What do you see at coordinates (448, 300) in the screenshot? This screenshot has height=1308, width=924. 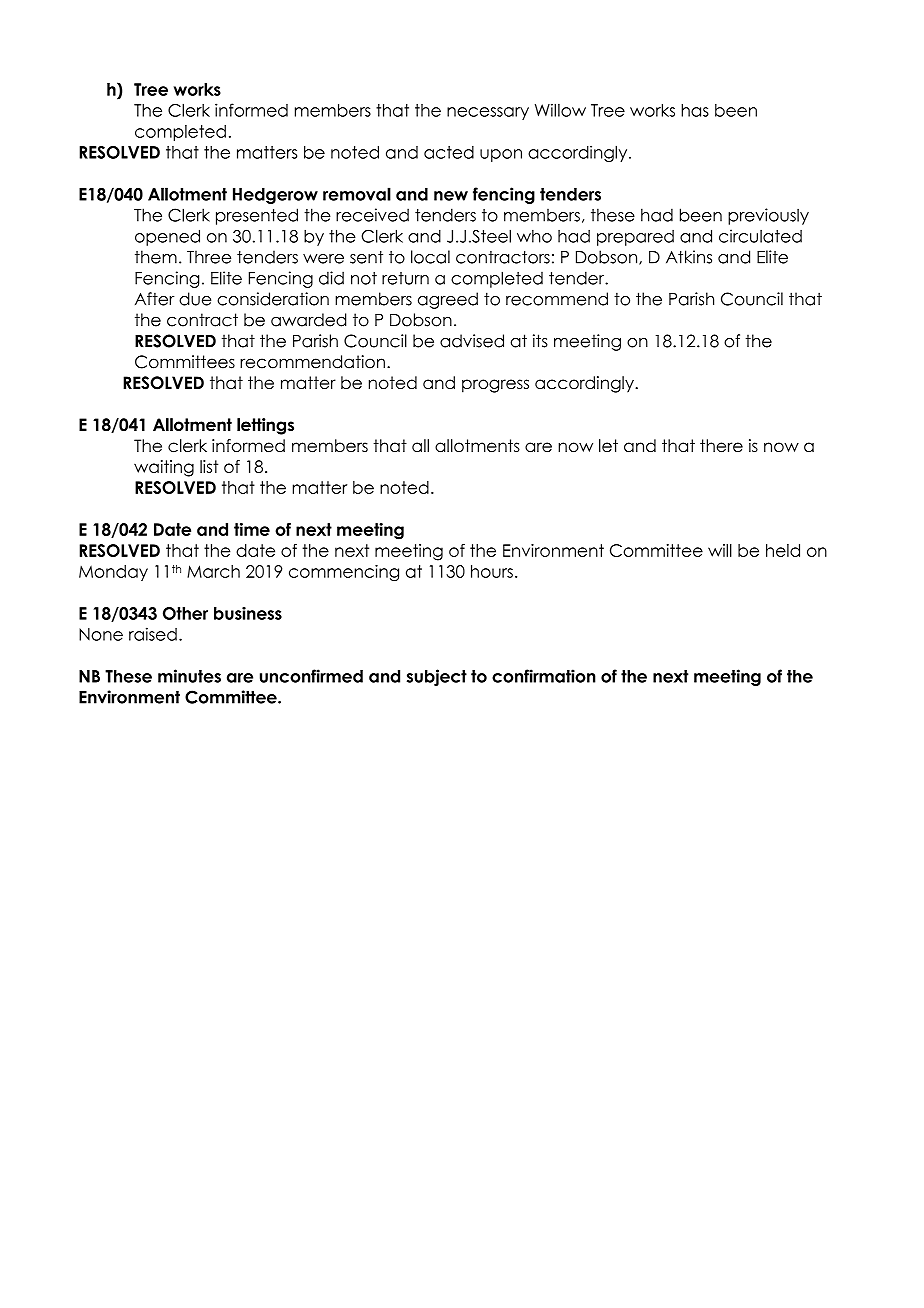 I see `agreed` at bounding box center [448, 300].
